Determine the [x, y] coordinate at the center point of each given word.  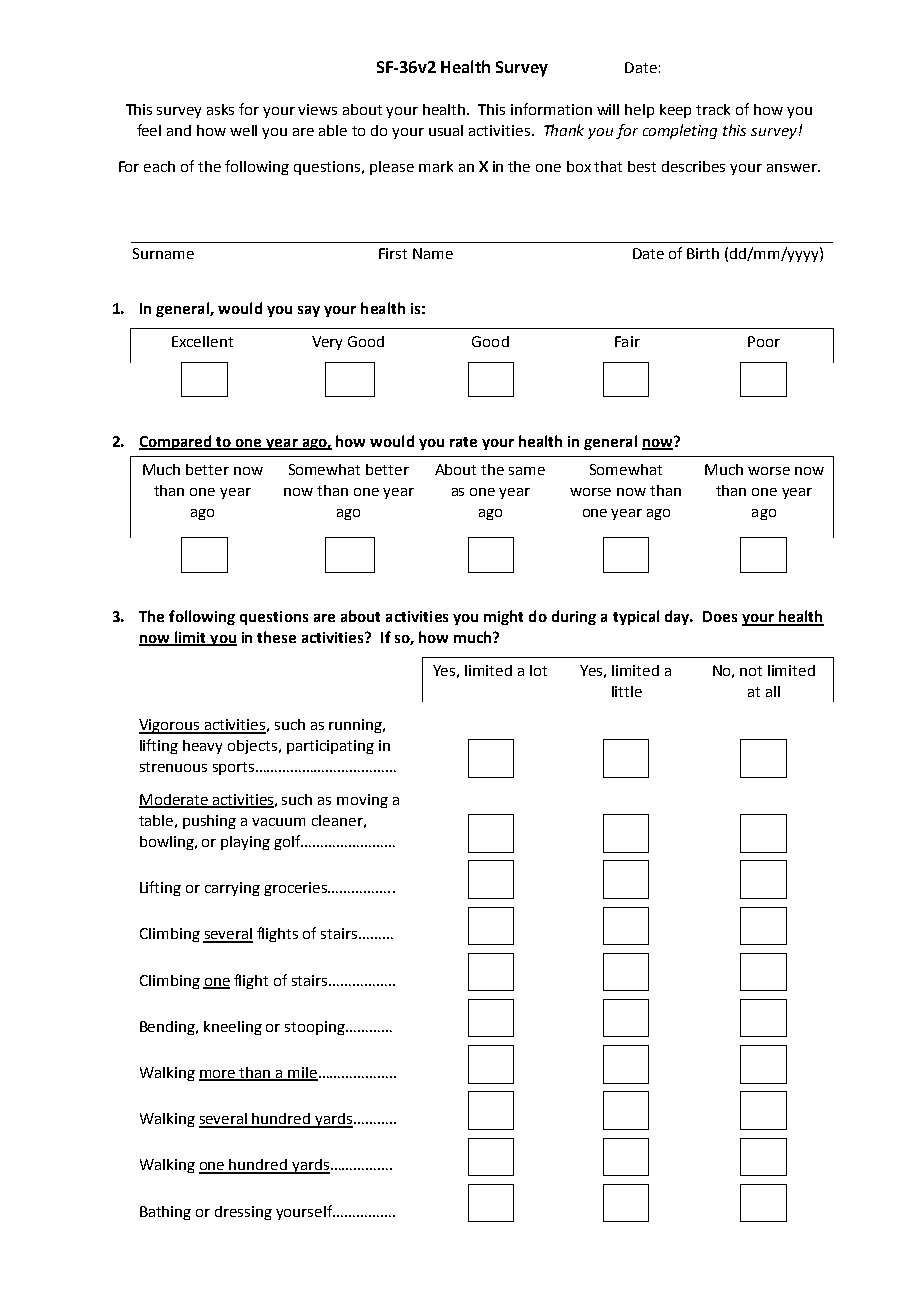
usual [446, 130]
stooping [316, 1028]
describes [693, 166]
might [503, 617]
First [393, 253]
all [773, 691]
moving [362, 801]
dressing [243, 1213]
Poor [764, 341]
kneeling [233, 1028]
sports [235, 768]
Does [720, 616]
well [243, 130]
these [276, 637]
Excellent [202, 341]
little [627, 691]
